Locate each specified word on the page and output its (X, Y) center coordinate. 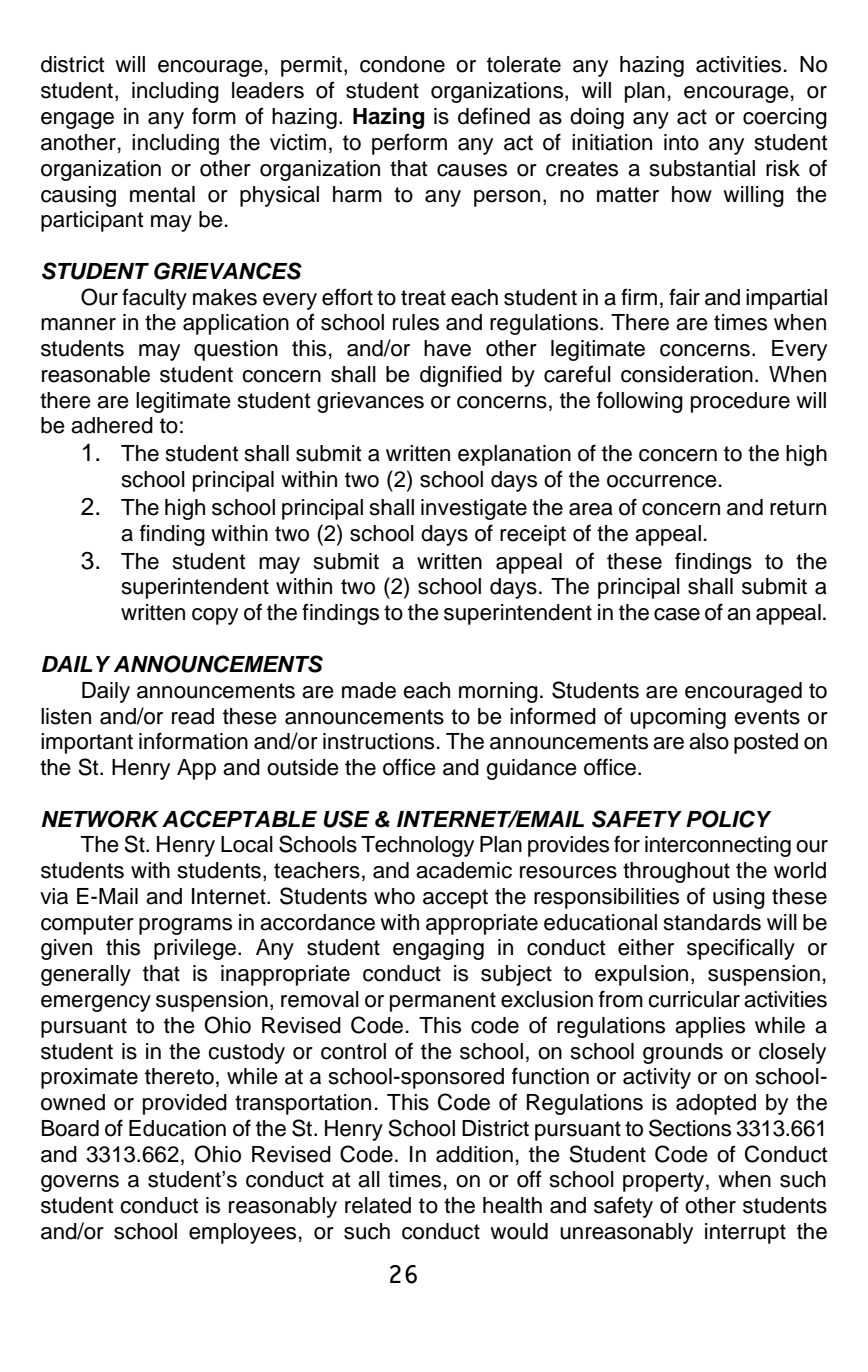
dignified (461, 376)
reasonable (96, 374)
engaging (438, 949)
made (369, 690)
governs (80, 1183)
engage (77, 120)
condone (402, 64)
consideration (687, 374)
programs (185, 926)
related (378, 1205)
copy (215, 616)
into (681, 142)
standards (712, 922)
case (677, 614)
